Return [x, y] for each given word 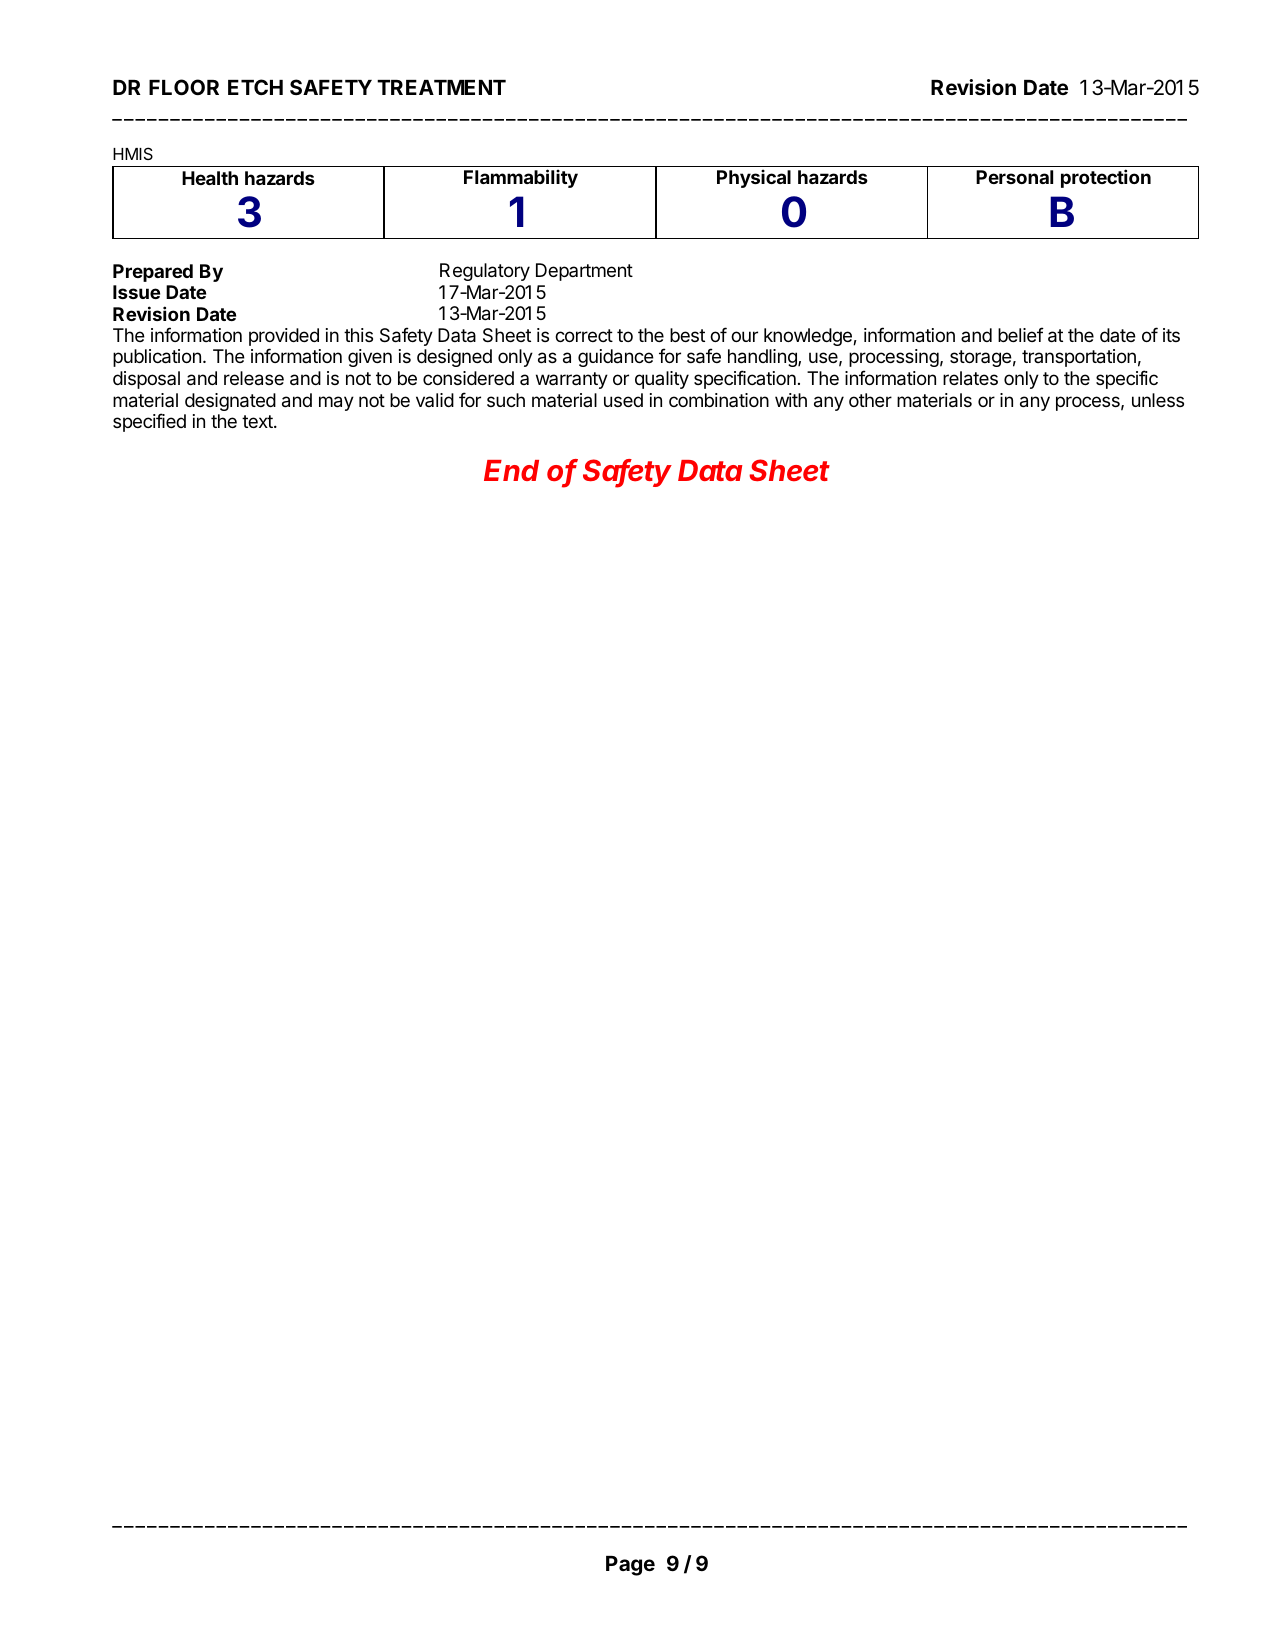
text [258, 421]
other [870, 400]
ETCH [255, 87]
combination [719, 400]
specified [149, 422]
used [623, 400]
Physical [754, 178]
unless [1158, 400]
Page [630, 1566]
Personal [1014, 177]
